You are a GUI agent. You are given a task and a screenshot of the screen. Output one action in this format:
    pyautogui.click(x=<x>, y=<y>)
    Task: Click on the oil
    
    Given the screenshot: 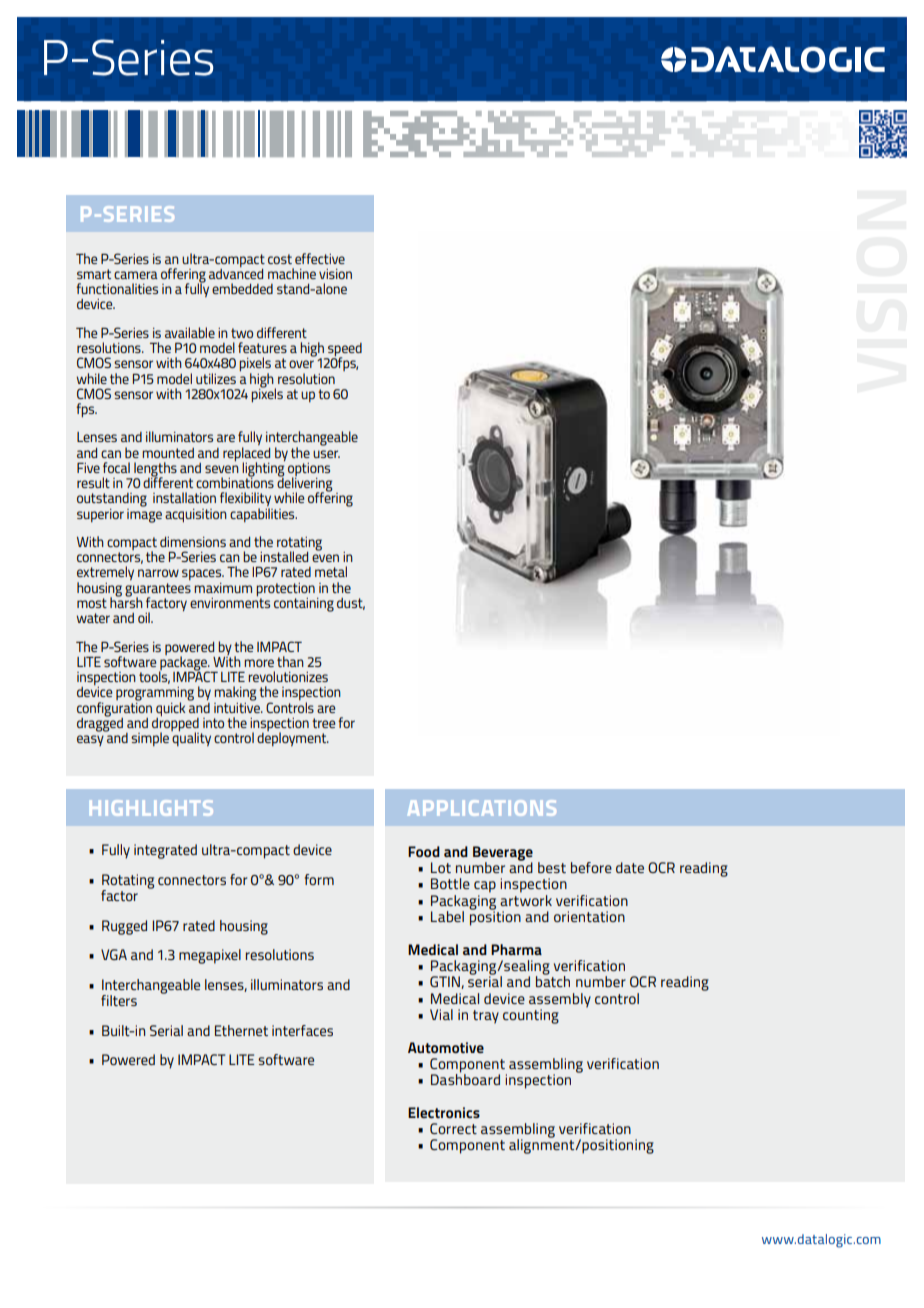 What is the action you would take?
    pyautogui.click(x=145, y=617)
